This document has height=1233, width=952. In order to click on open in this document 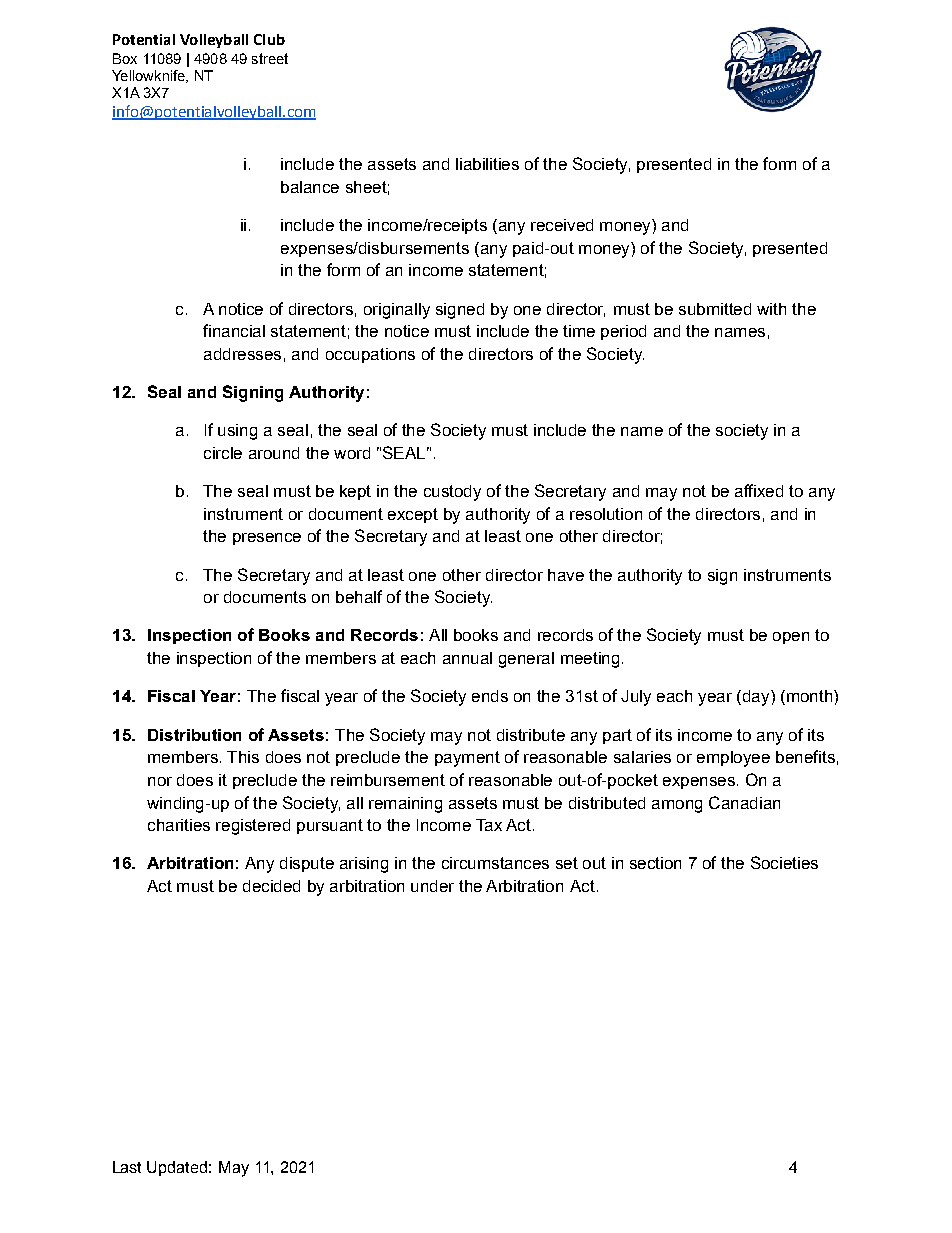, I will do `click(791, 638)`.
